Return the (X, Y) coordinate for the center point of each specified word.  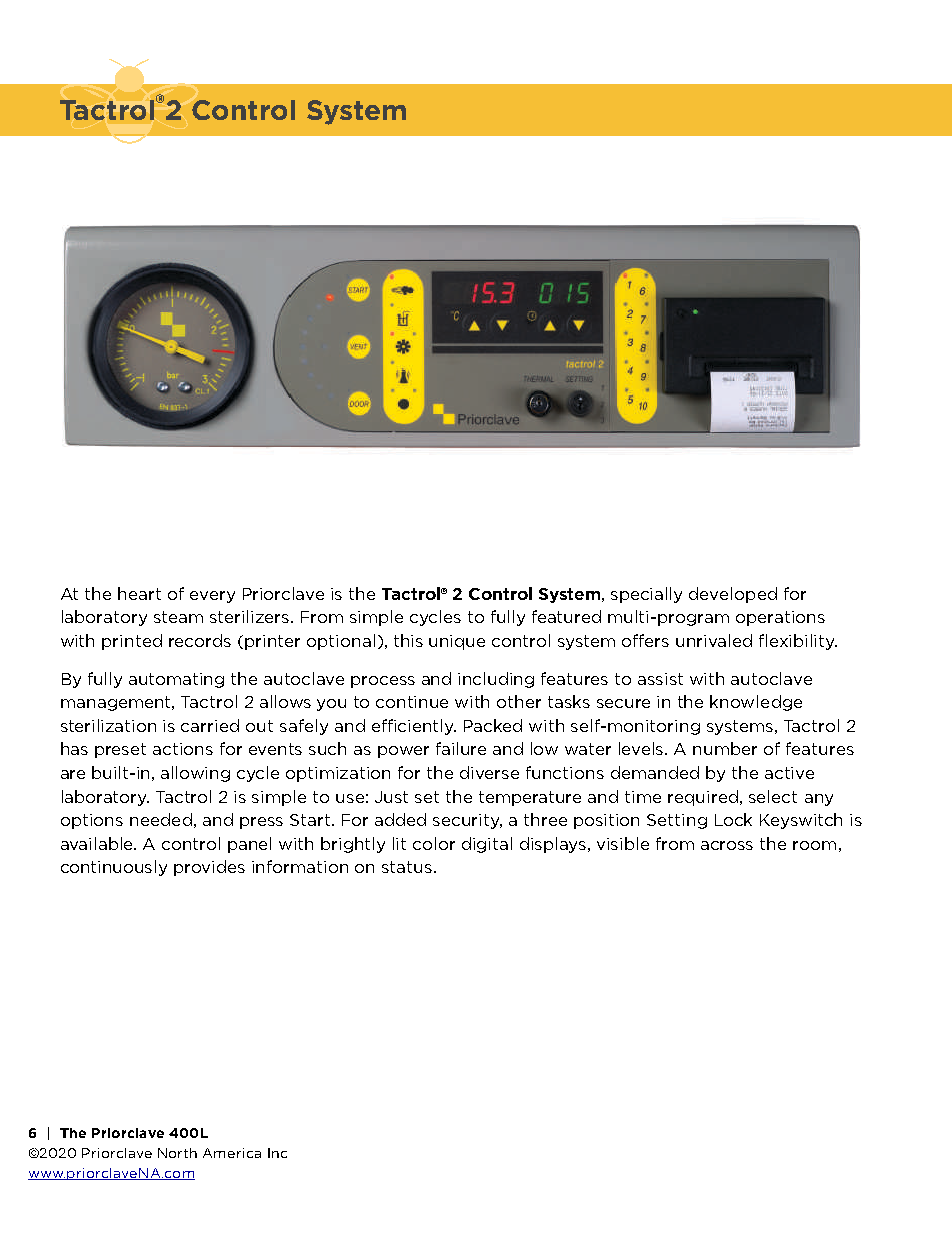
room (814, 845)
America (232, 1153)
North (177, 1153)
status (407, 867)
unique (457, 642)
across (727, 845)
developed (733, 595)
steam (178, 617)
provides (209, 868)
